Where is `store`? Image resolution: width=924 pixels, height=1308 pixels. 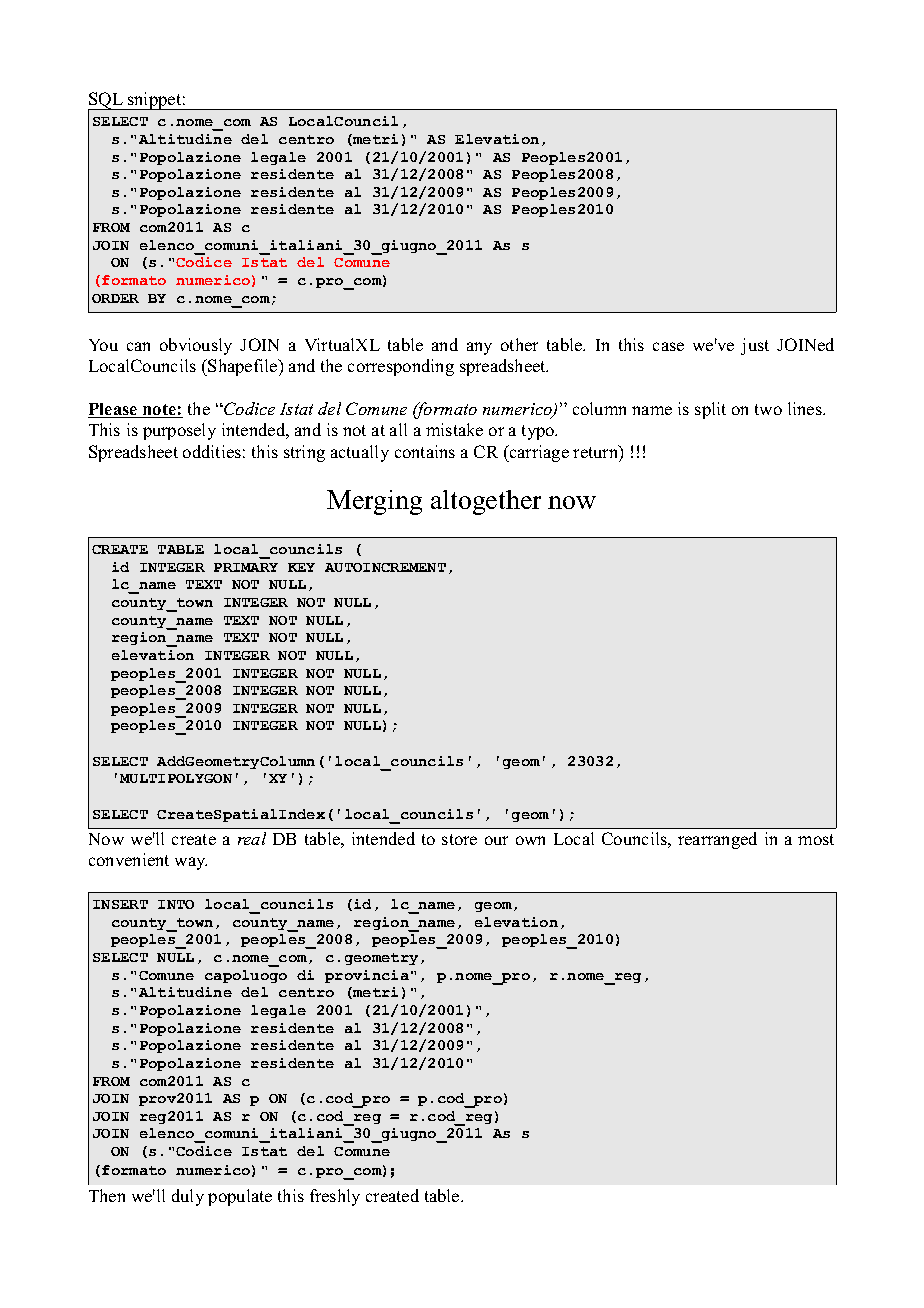 store is located at coordinates (459, 839).
